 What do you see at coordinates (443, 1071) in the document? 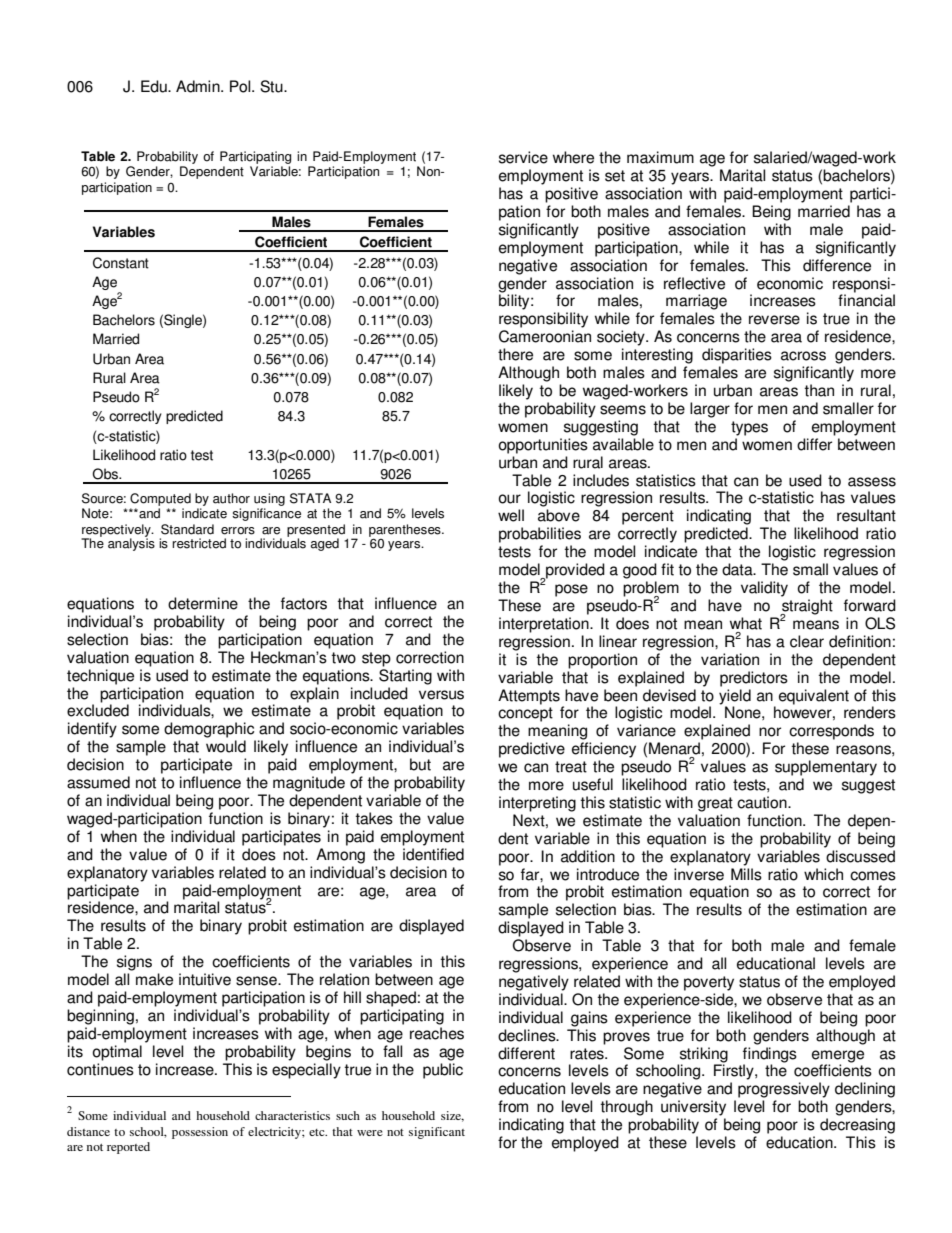
I see `public` at bounding box center [443, 1071].
